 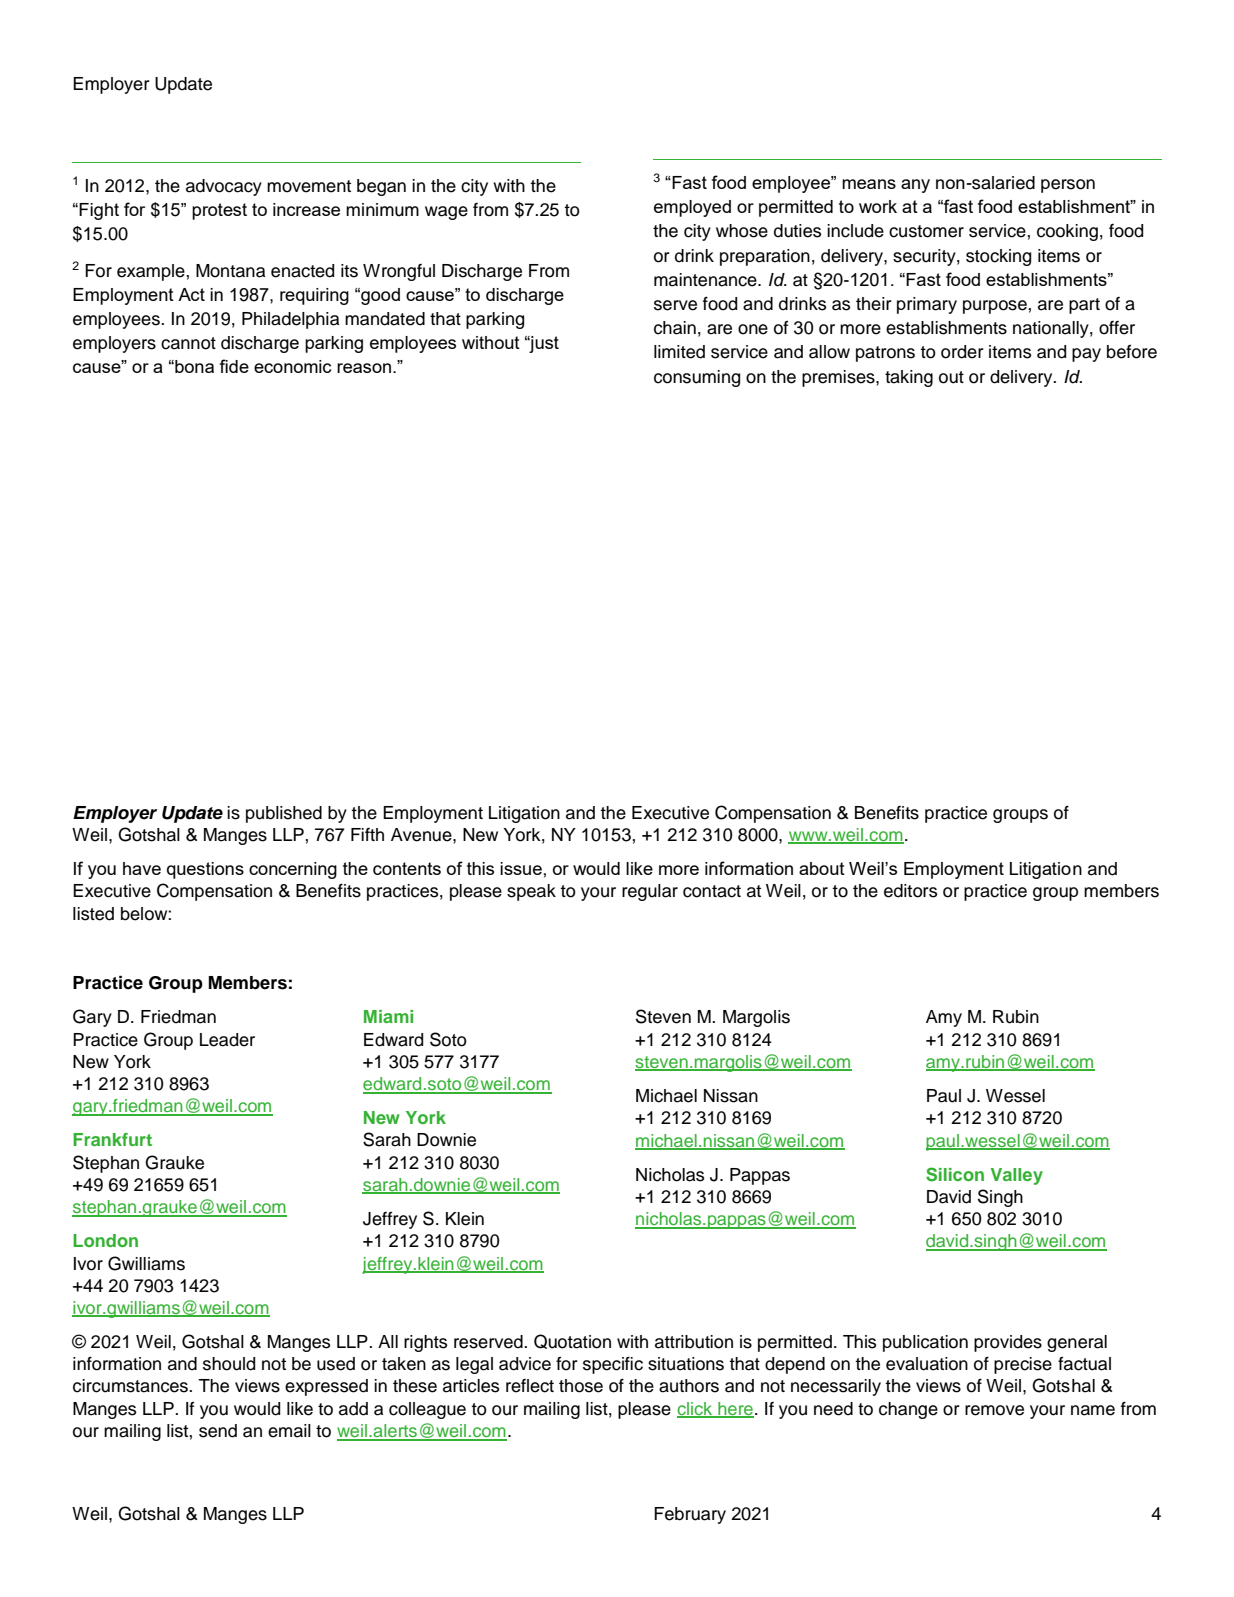 What do you see at coordinates (234, 366) in the screenshot?
I see `fide` at bounding box center [234, 366].
